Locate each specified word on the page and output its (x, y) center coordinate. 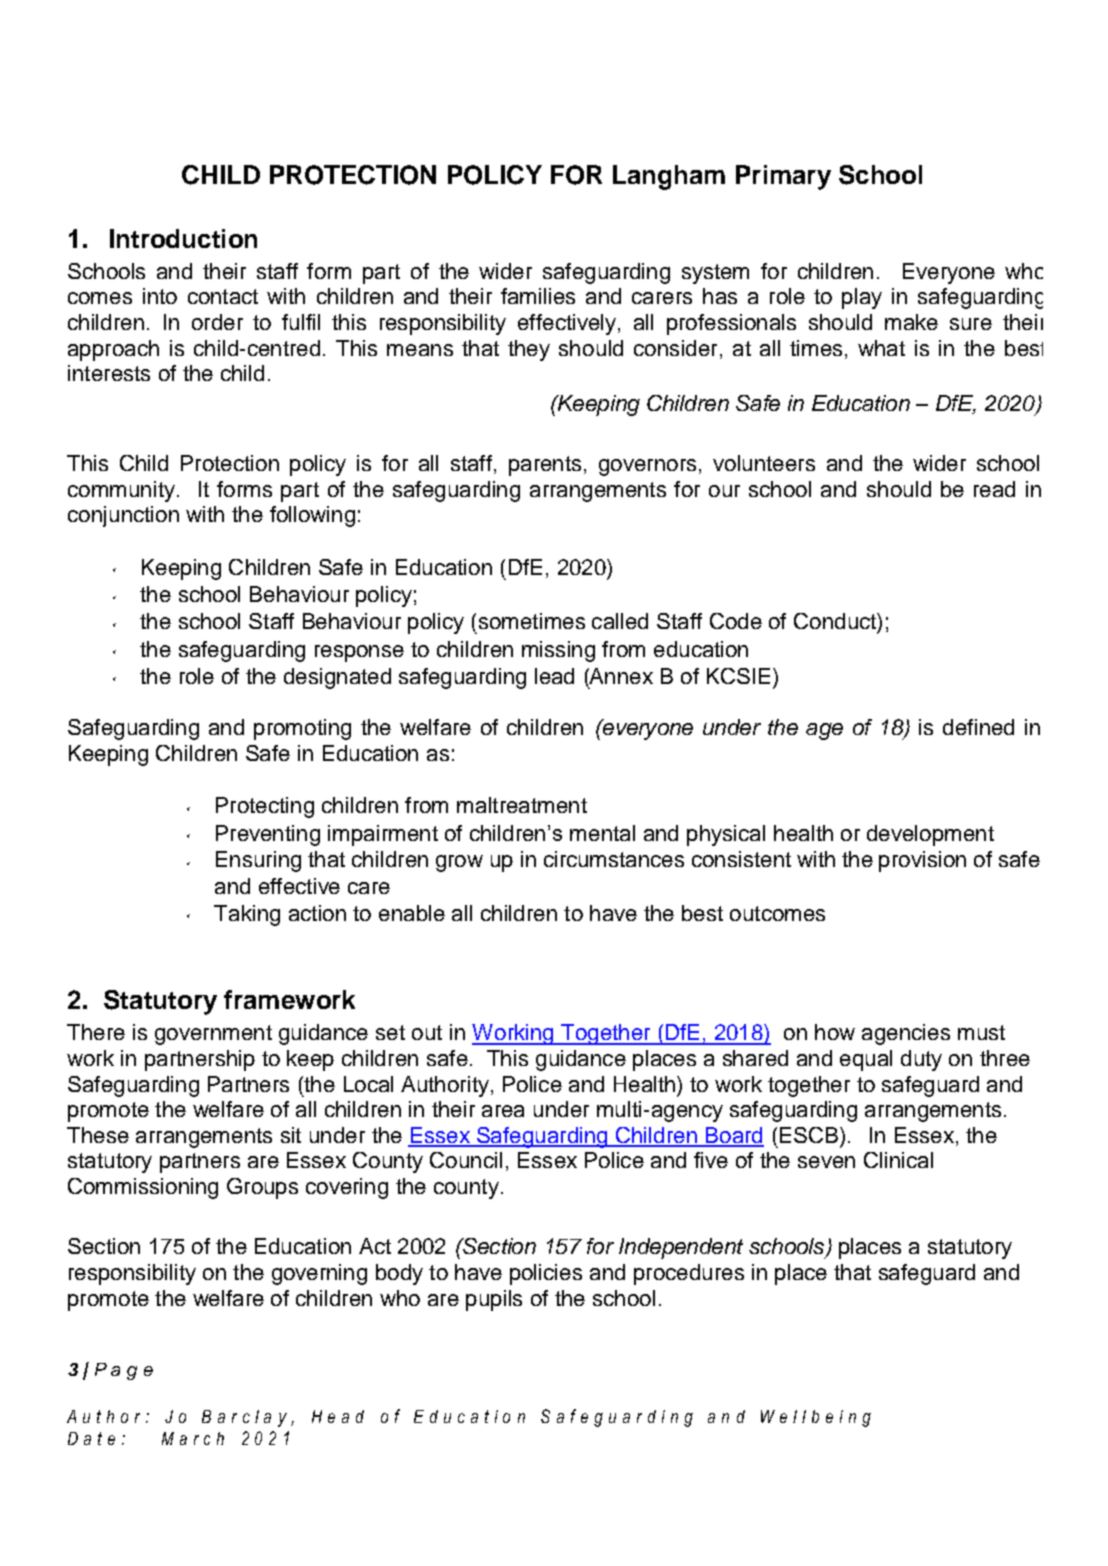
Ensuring (258, 861)
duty (921, 1060)
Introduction (183, 238)
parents (545, 466)
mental (602, 833)
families (538, 296)
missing (558, 651)
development (930, 835)
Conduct (836, 621)
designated (337, 678)
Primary (783, 177)
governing (319, 1274)
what (881, 348)
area (503, 1111)
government (213, 1035)
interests (109, 373)
